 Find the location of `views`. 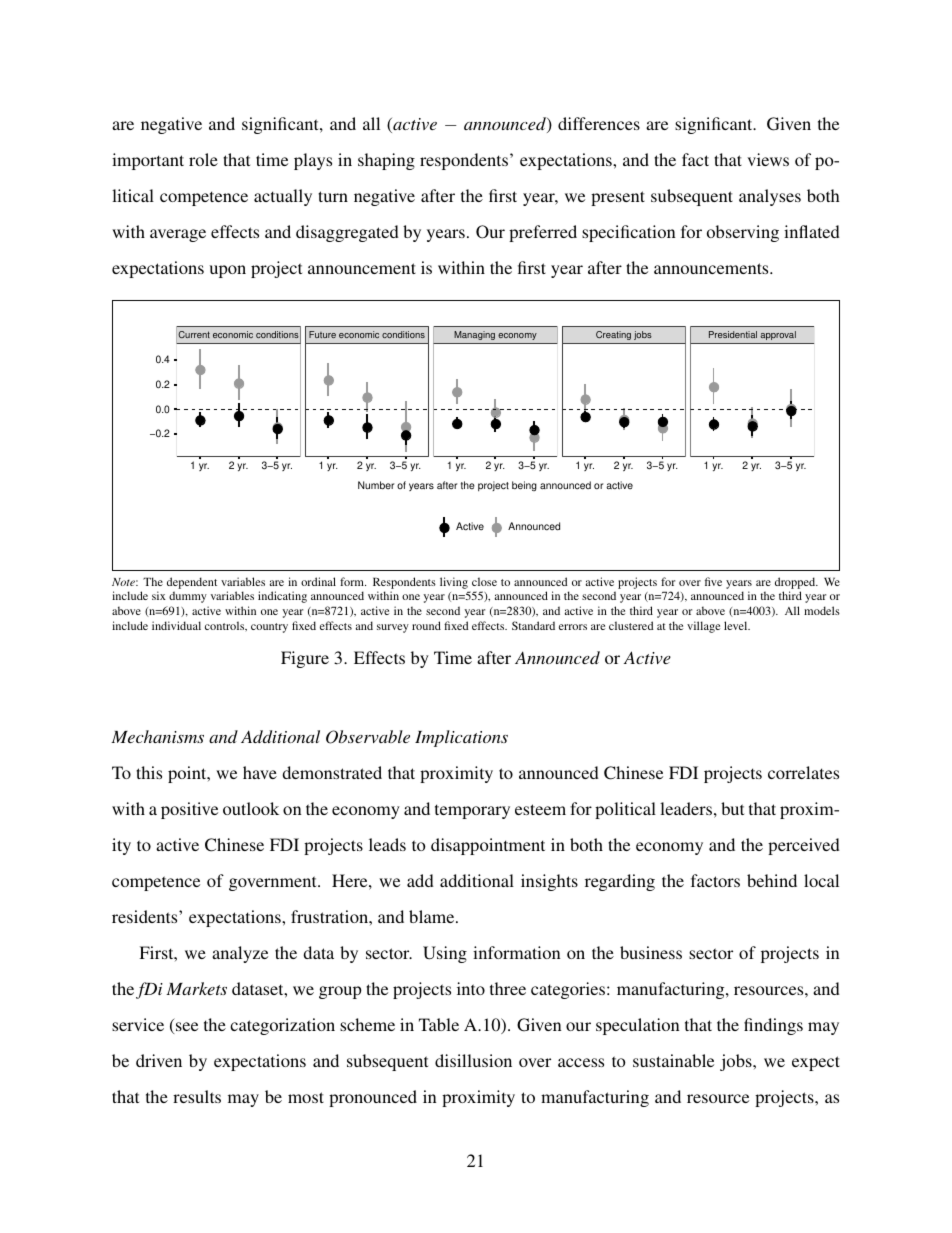

views is located at coordinates (768, 159).
